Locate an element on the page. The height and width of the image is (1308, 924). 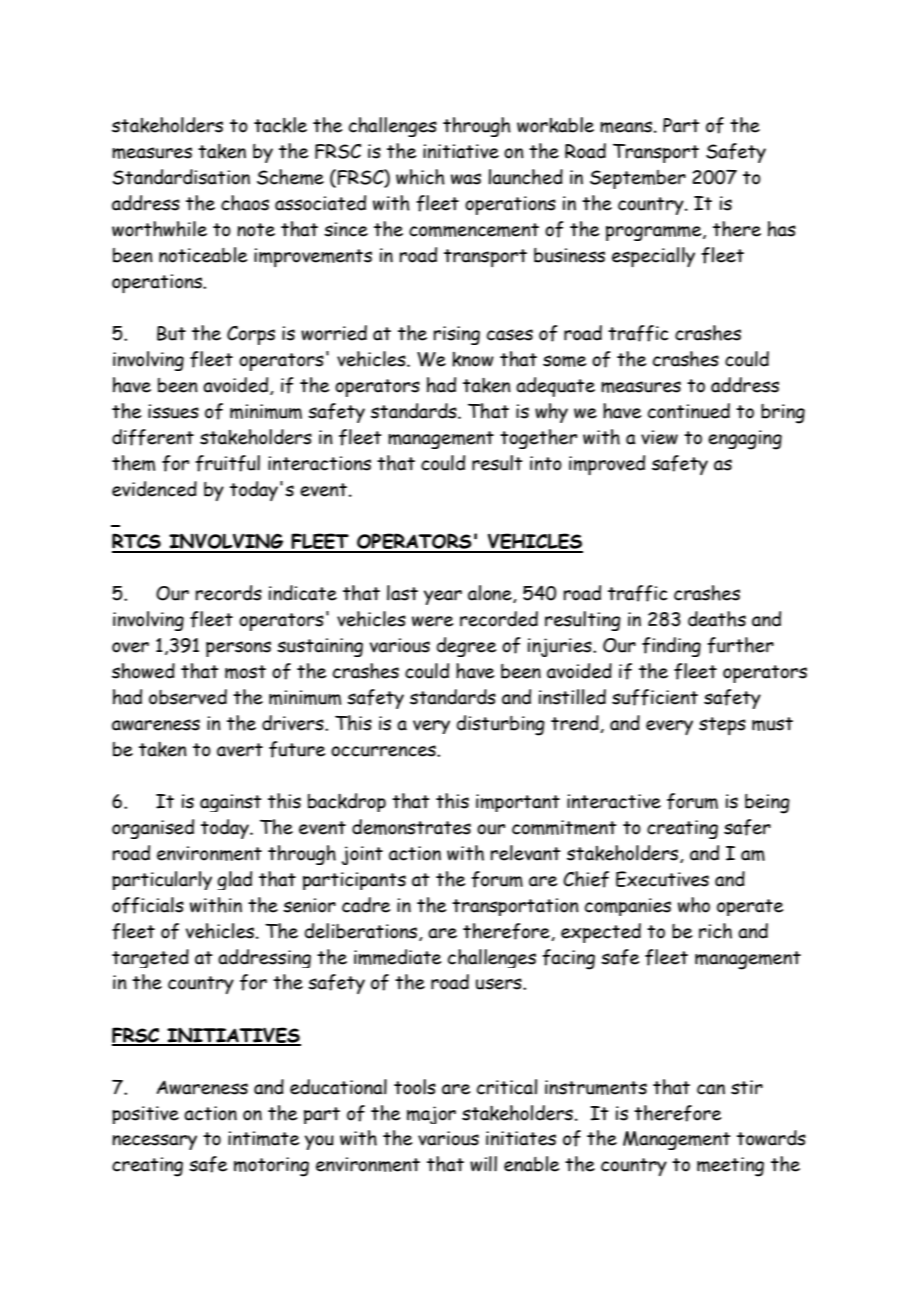
finding is located at coordinates (671, 647).
